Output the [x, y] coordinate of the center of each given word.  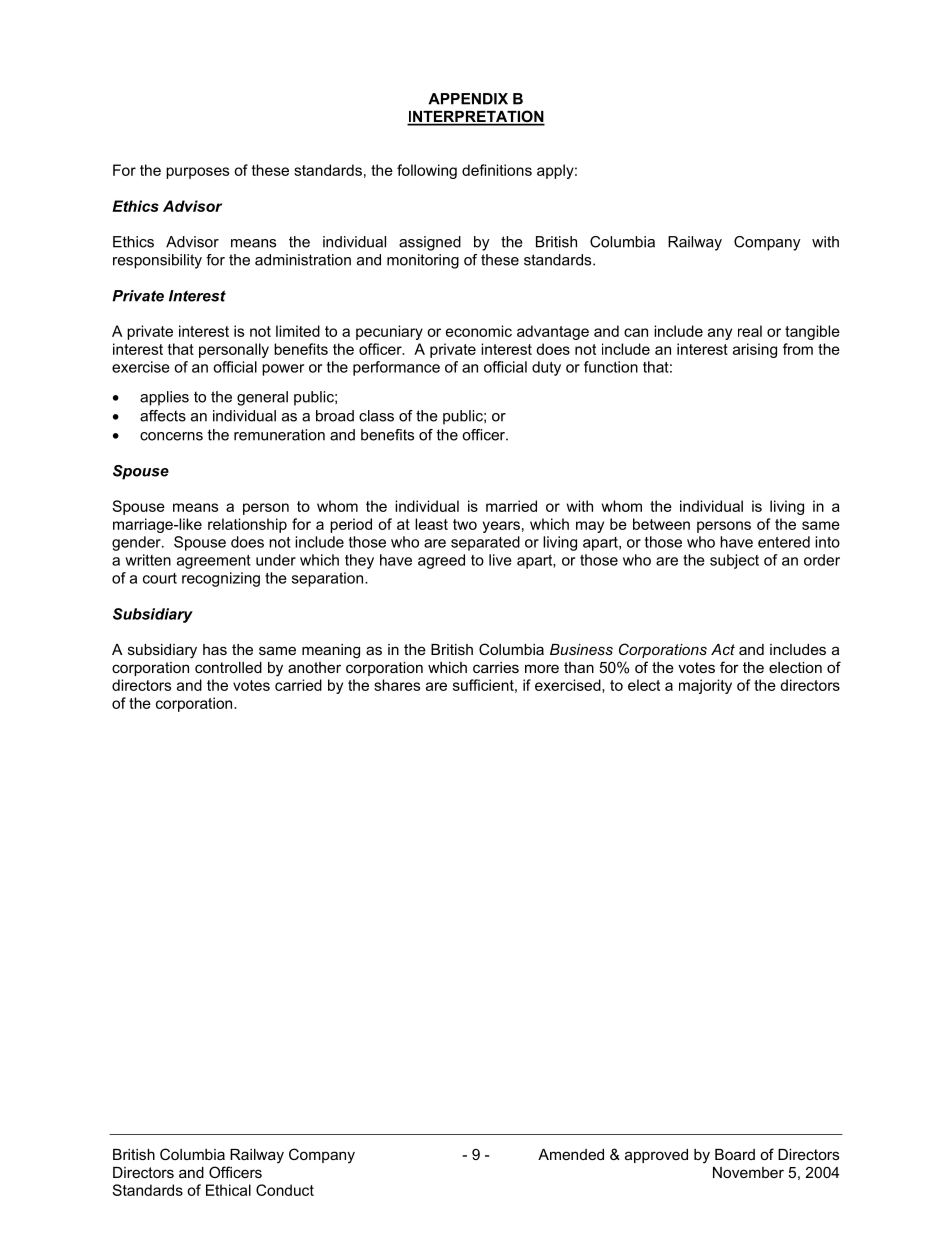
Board [735, 1154]
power [283, 370]
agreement [214, 562]
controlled [228, 667]
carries [496, 667]
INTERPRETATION [476, 117]
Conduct [285, 1190]
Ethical [228, 1190]
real [750, 331]
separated [485, 543]
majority [705, 686]
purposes [197, 173]
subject [734, 561]
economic [479, 331]
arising [755, 350]
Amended [571, 1154]
